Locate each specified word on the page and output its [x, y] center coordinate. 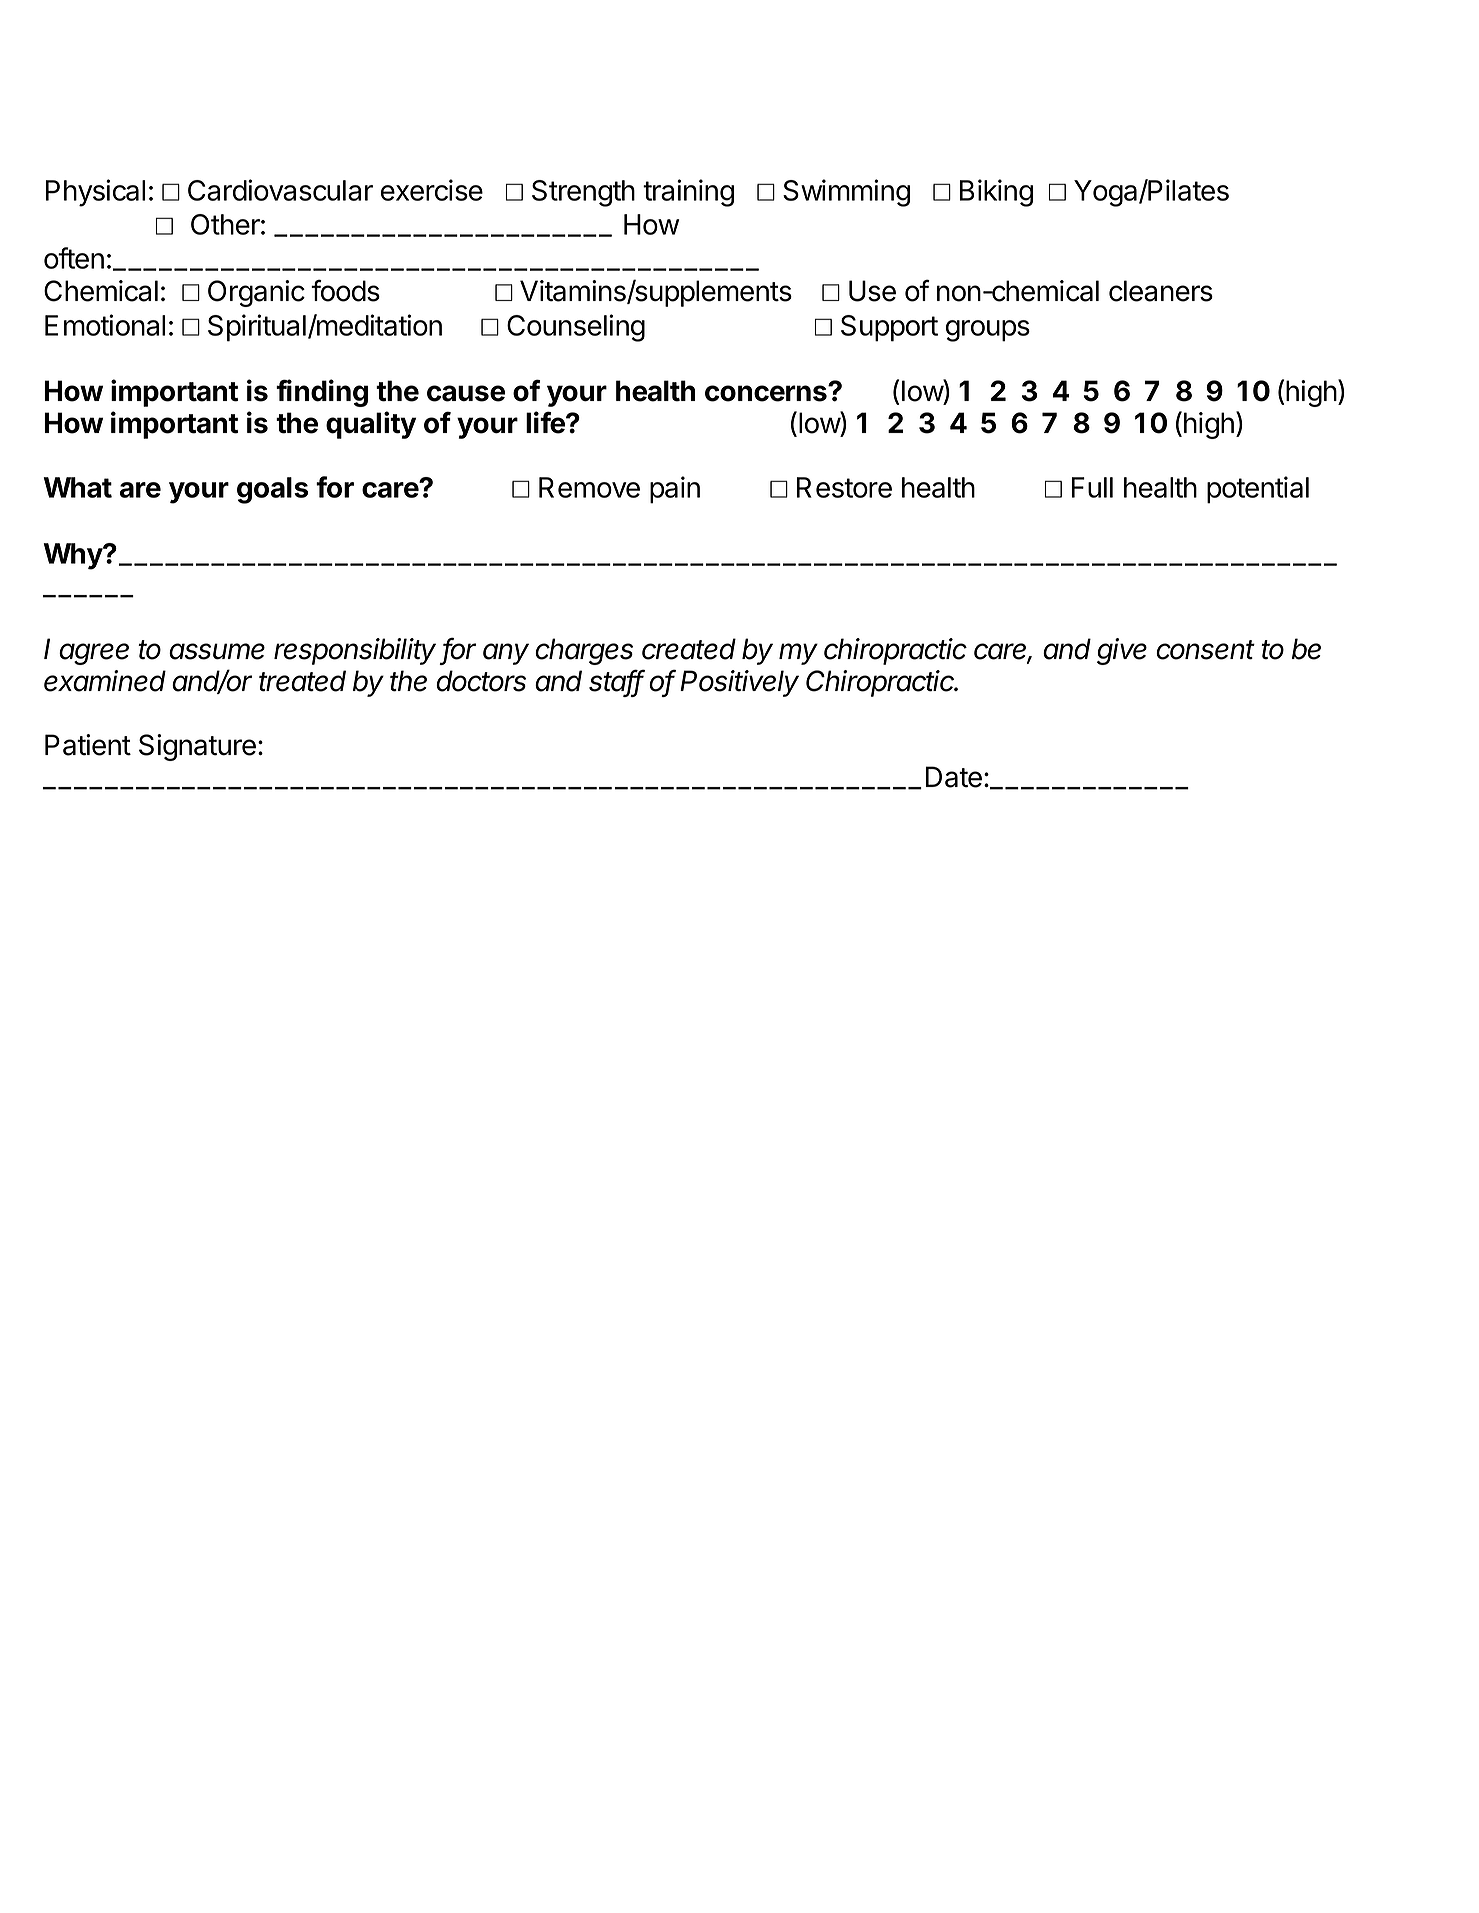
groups [988, 331]
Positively [739, 683]
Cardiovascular [280, 190]
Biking [996, 193]
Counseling [576, 328]
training [688, 193]
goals [272, 490]
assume [217, 651]
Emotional [105, 325]
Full [1092, 487]
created [689, 649]
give [1122, 651]
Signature [197, 747]
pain [675, 490]
